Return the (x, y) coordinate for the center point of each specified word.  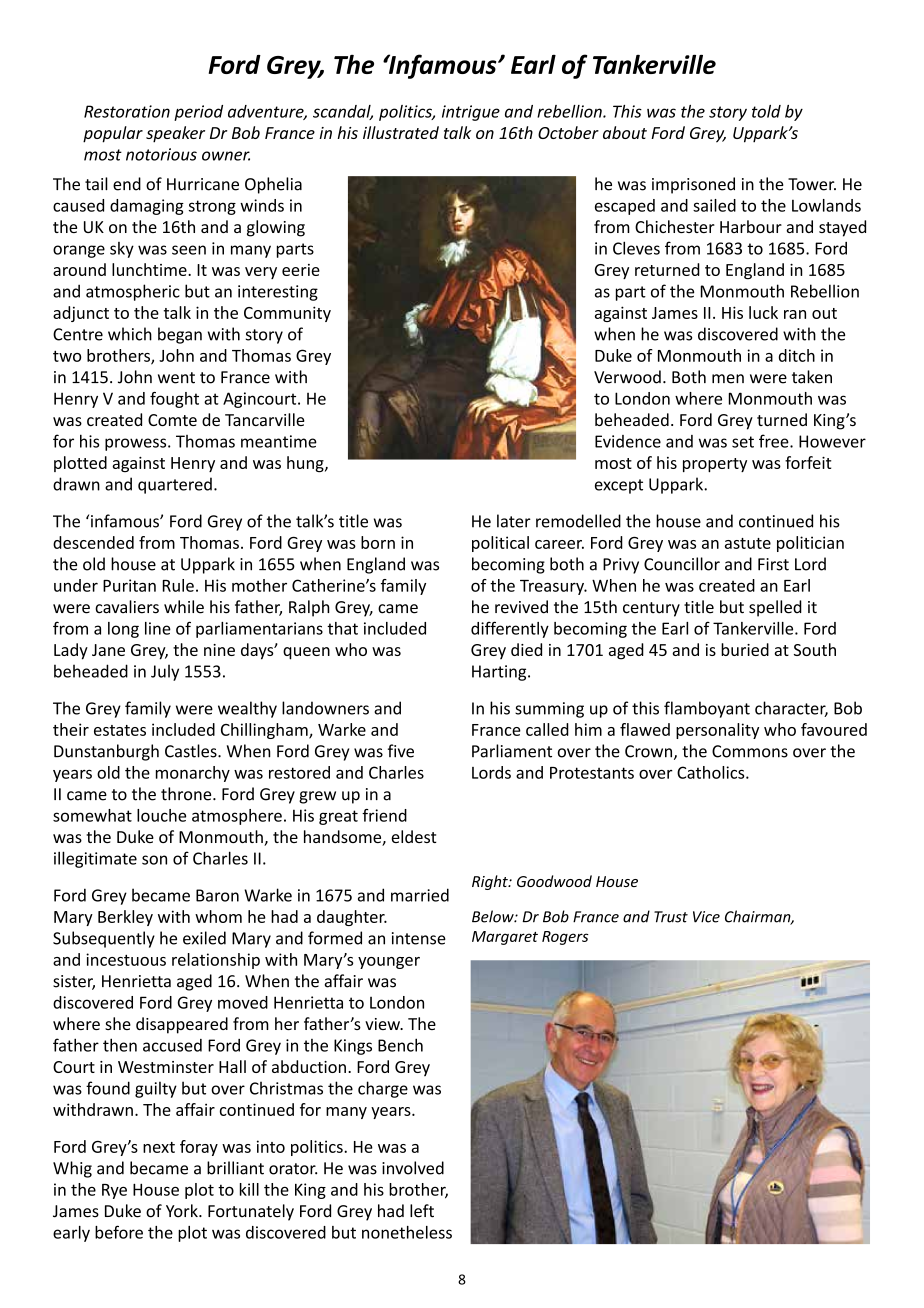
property (715, 465)
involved (413, 1168)
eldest (414, 836)
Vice (706, 917)
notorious (161, 154)
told (766, 111)
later (514, 521)
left (422, 1211)
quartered (175, 485)
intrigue (471, 113)
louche (161, 815)
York (183, 1211)
